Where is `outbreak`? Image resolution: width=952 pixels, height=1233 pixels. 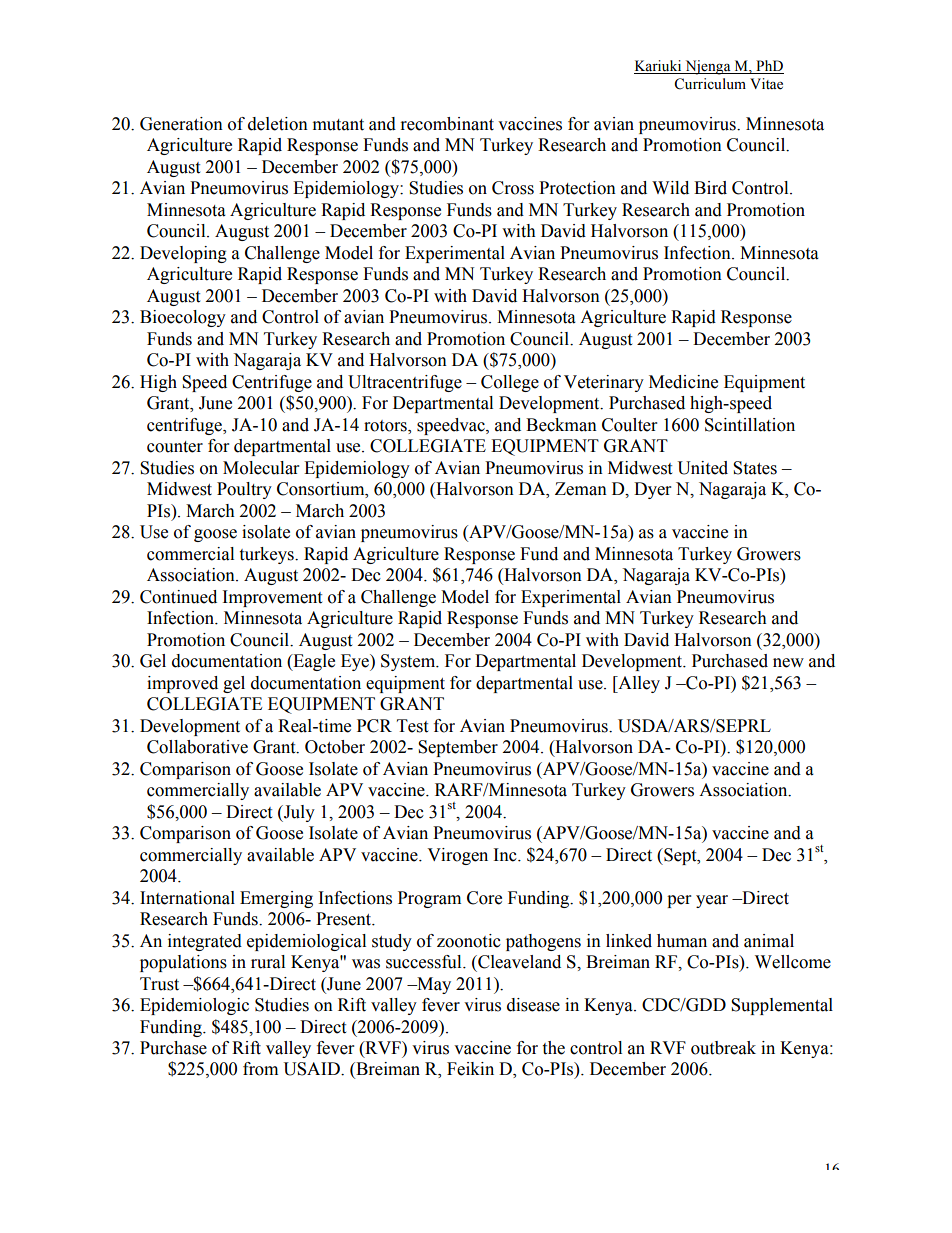
outbreak is located at coordinates (723, 1048).
